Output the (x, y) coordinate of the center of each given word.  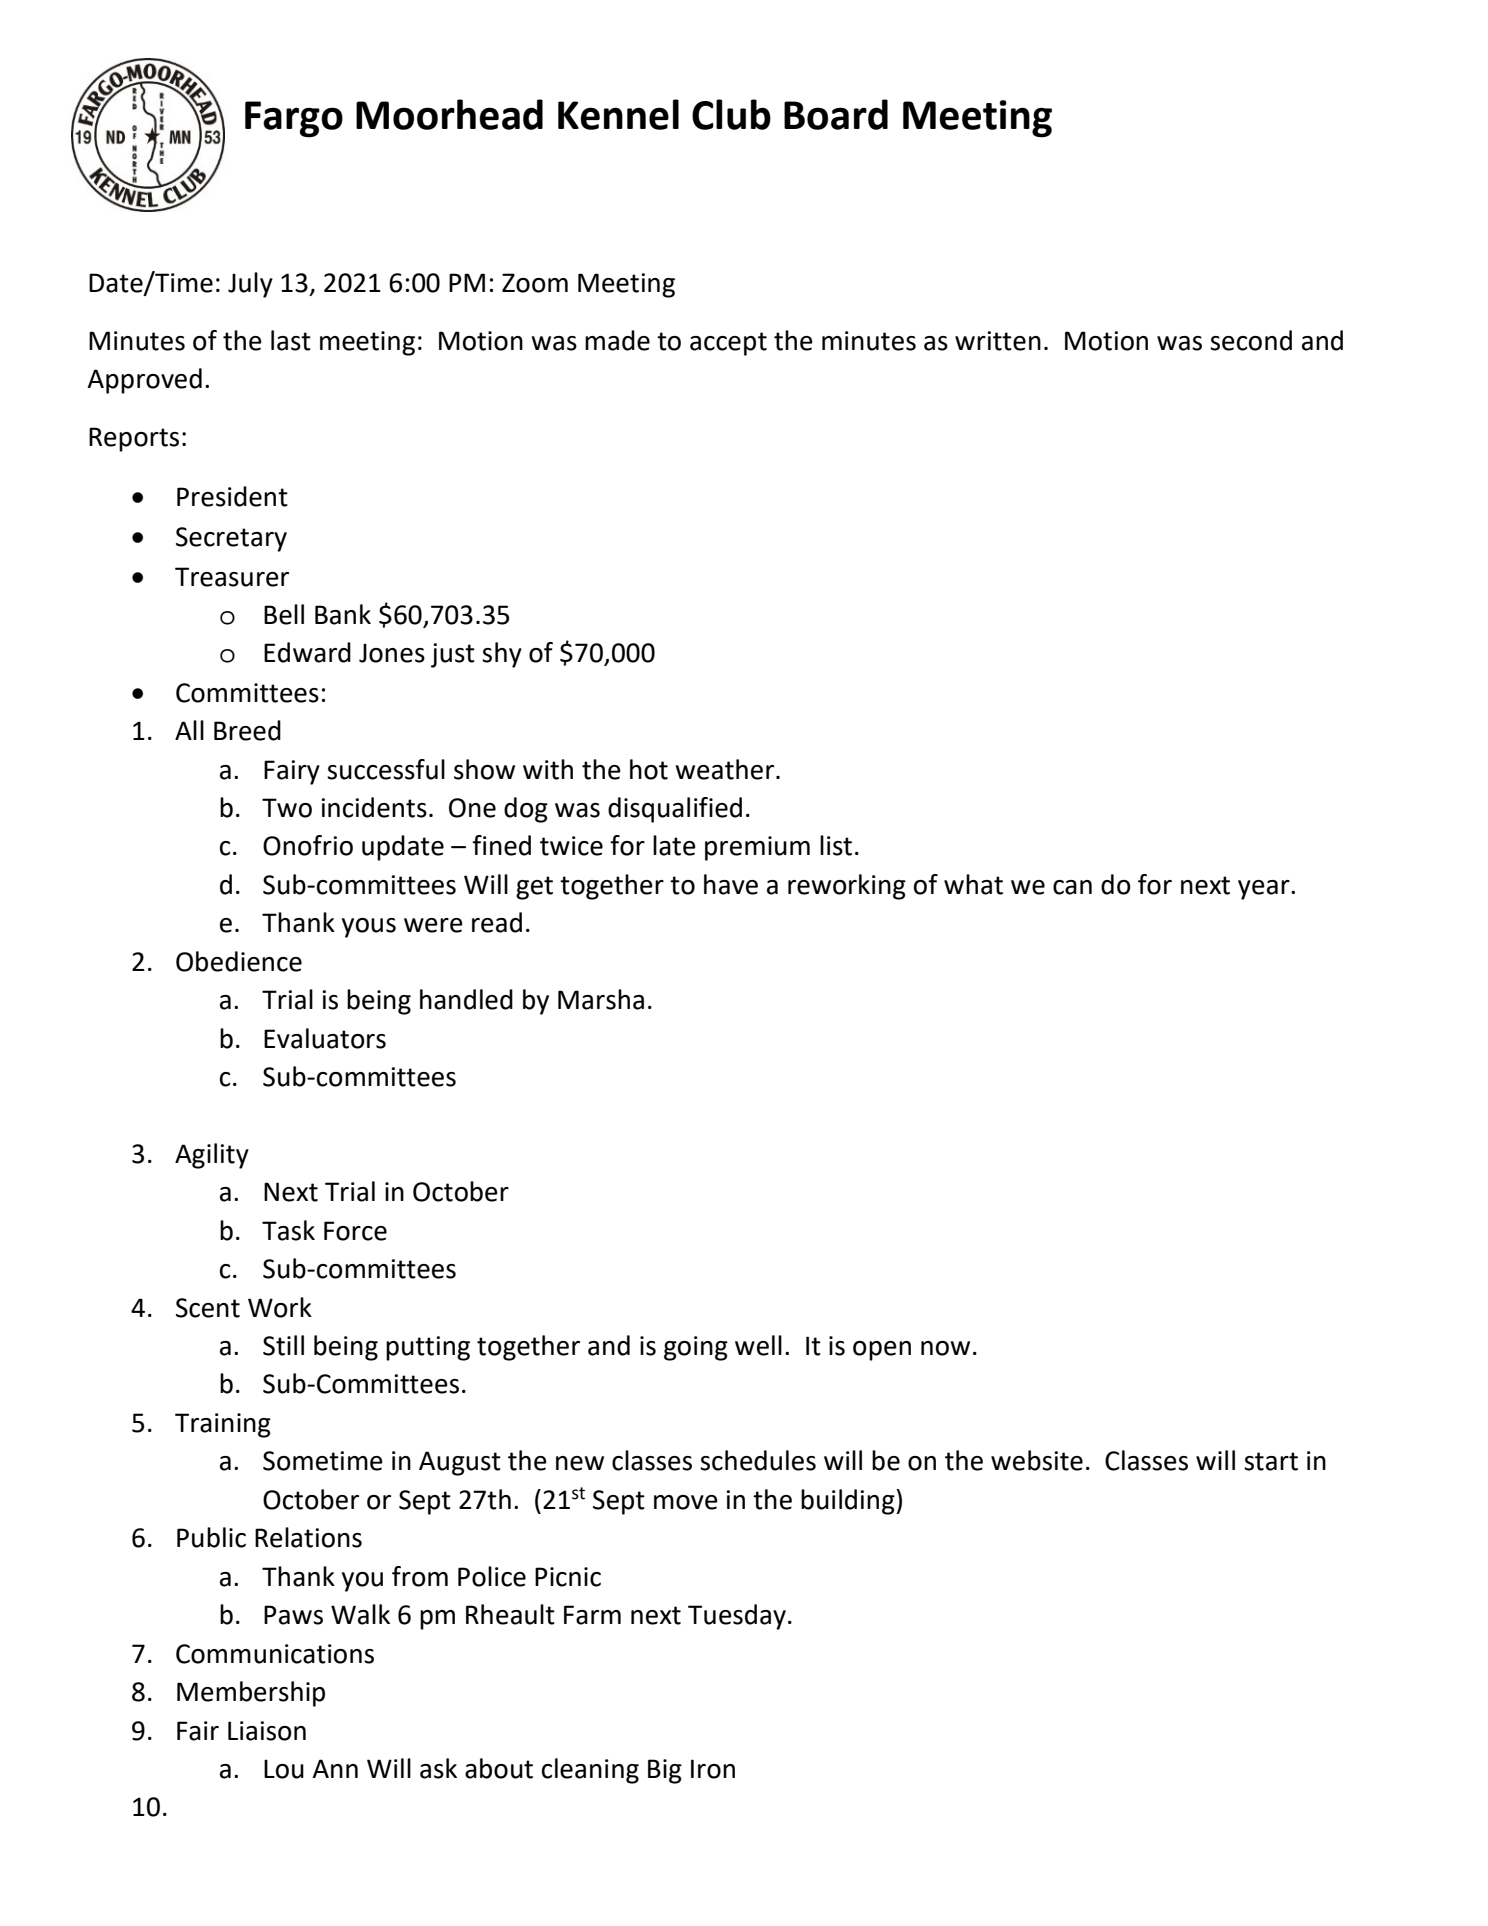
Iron (713, 1769)
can (1072, 887)
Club (731, 114)
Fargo (294, 119)
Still (283, 1345)
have (731, 884)
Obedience (239, 961)
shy (502, 655)
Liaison (267, 1731)
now (945, 1348)
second (1251, 340)
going (696, 1348)
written (998, 341)
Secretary (231, 539)
